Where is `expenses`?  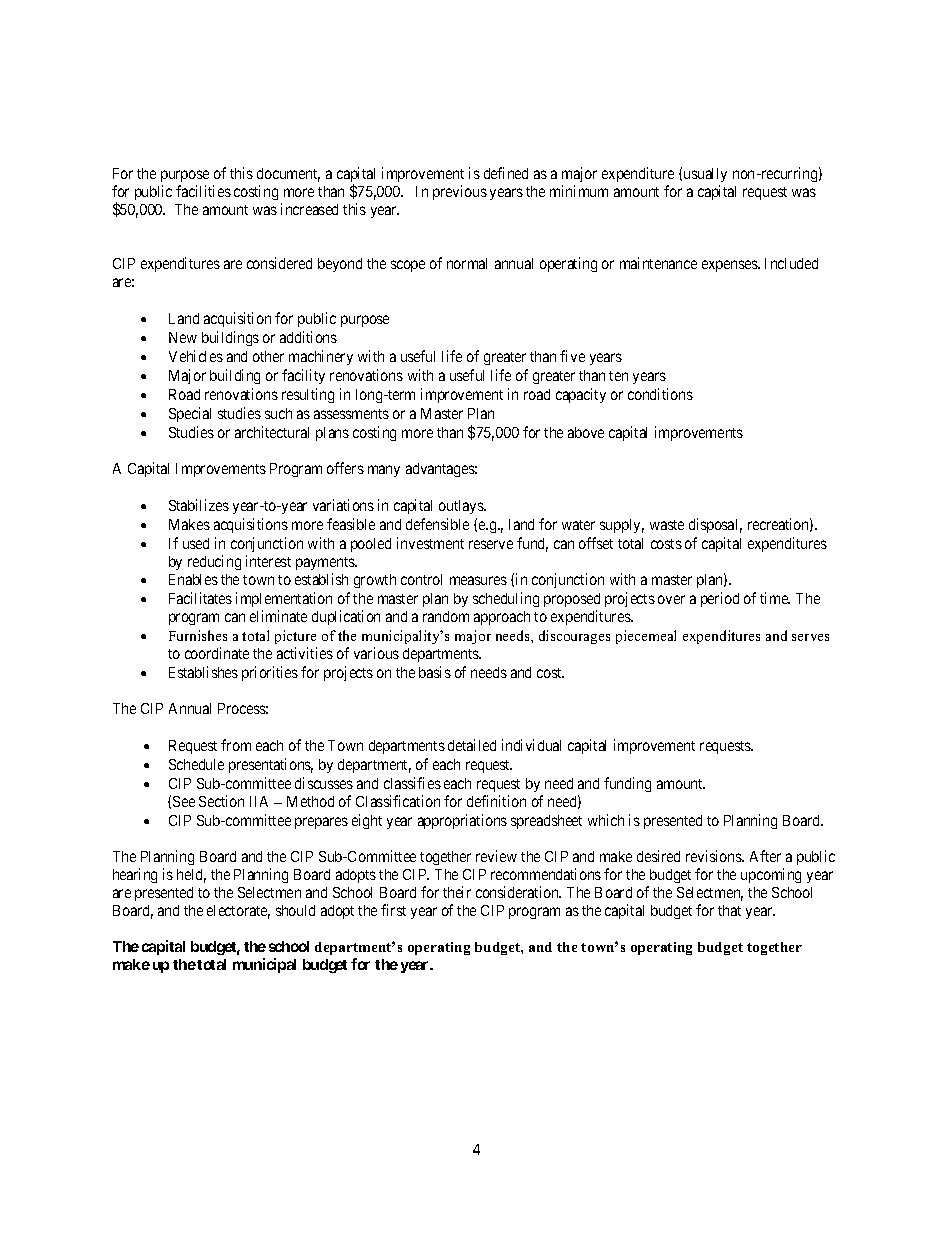
expenses is located at coordinates (730, 266).
